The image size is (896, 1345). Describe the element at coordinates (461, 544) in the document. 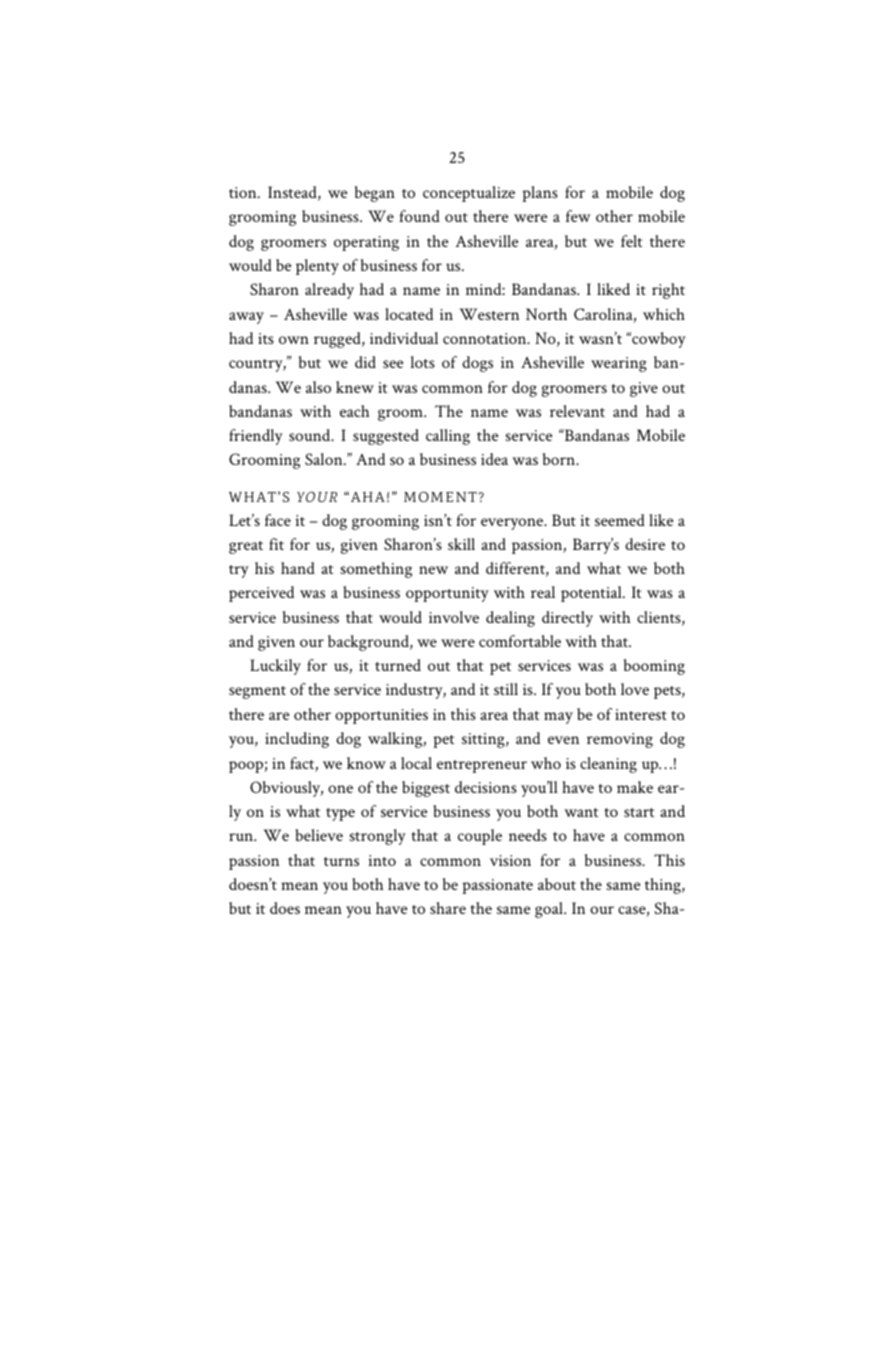

I see `skill` at that location.
